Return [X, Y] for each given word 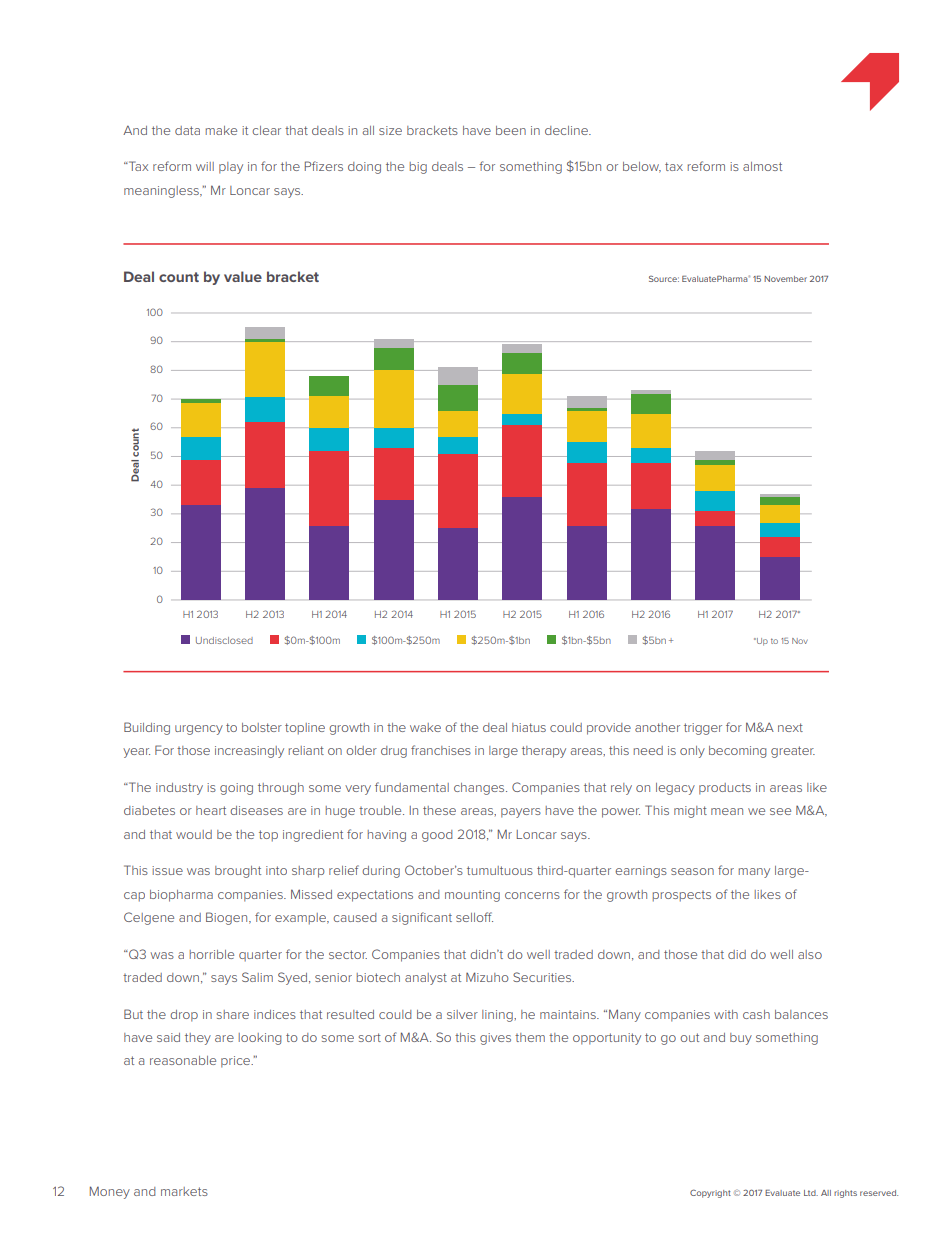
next [790, 727]
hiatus [529, 727]
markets [184, 1191]
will [205, 166]
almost [762, 166]
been [511, 130]
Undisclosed [224, 640]
